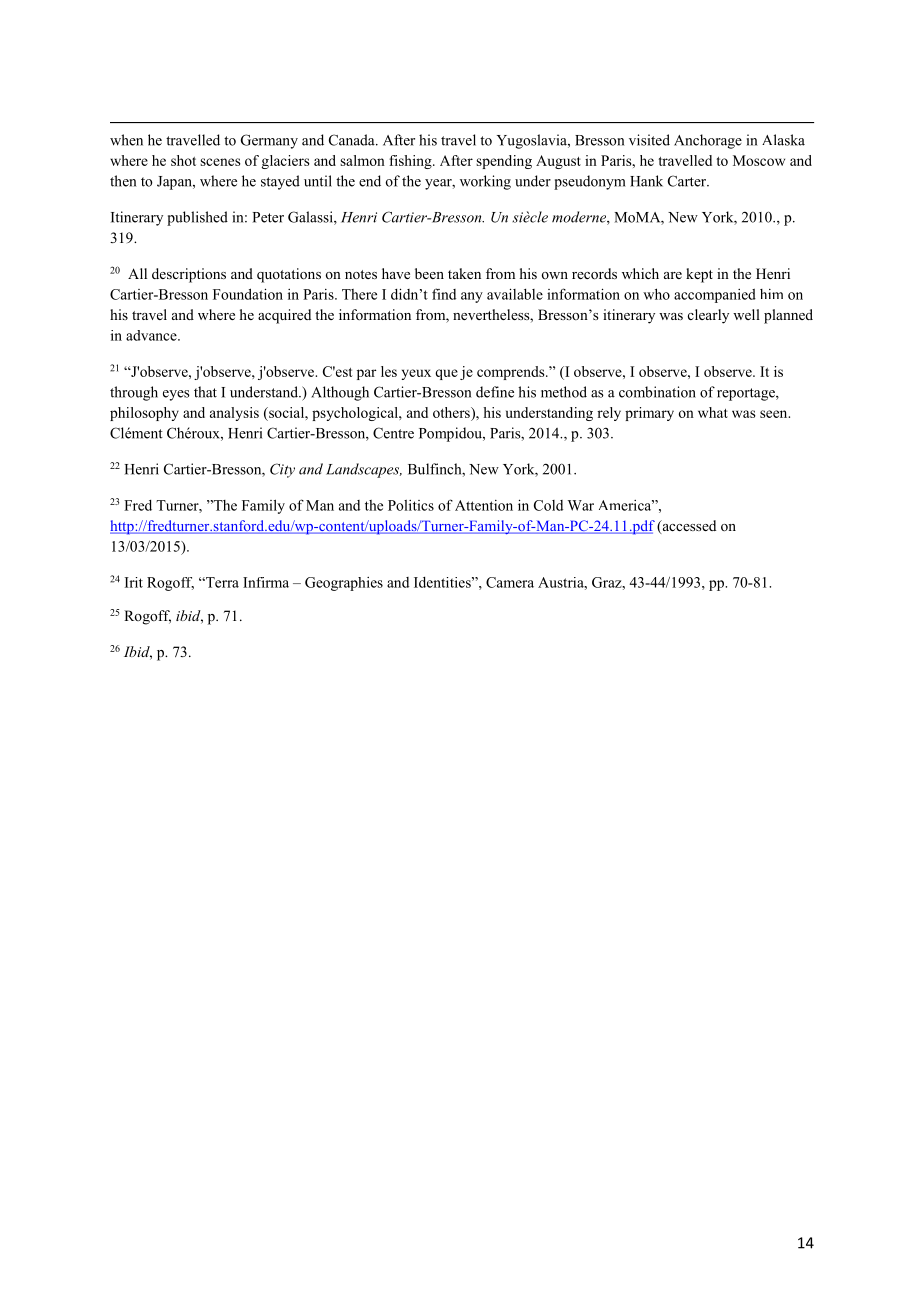 This screenshot has height=1308, width=924. What do you see at coordinates (713, 412) in the screenshot?
I see `what` at bounding box center [713, 412].
